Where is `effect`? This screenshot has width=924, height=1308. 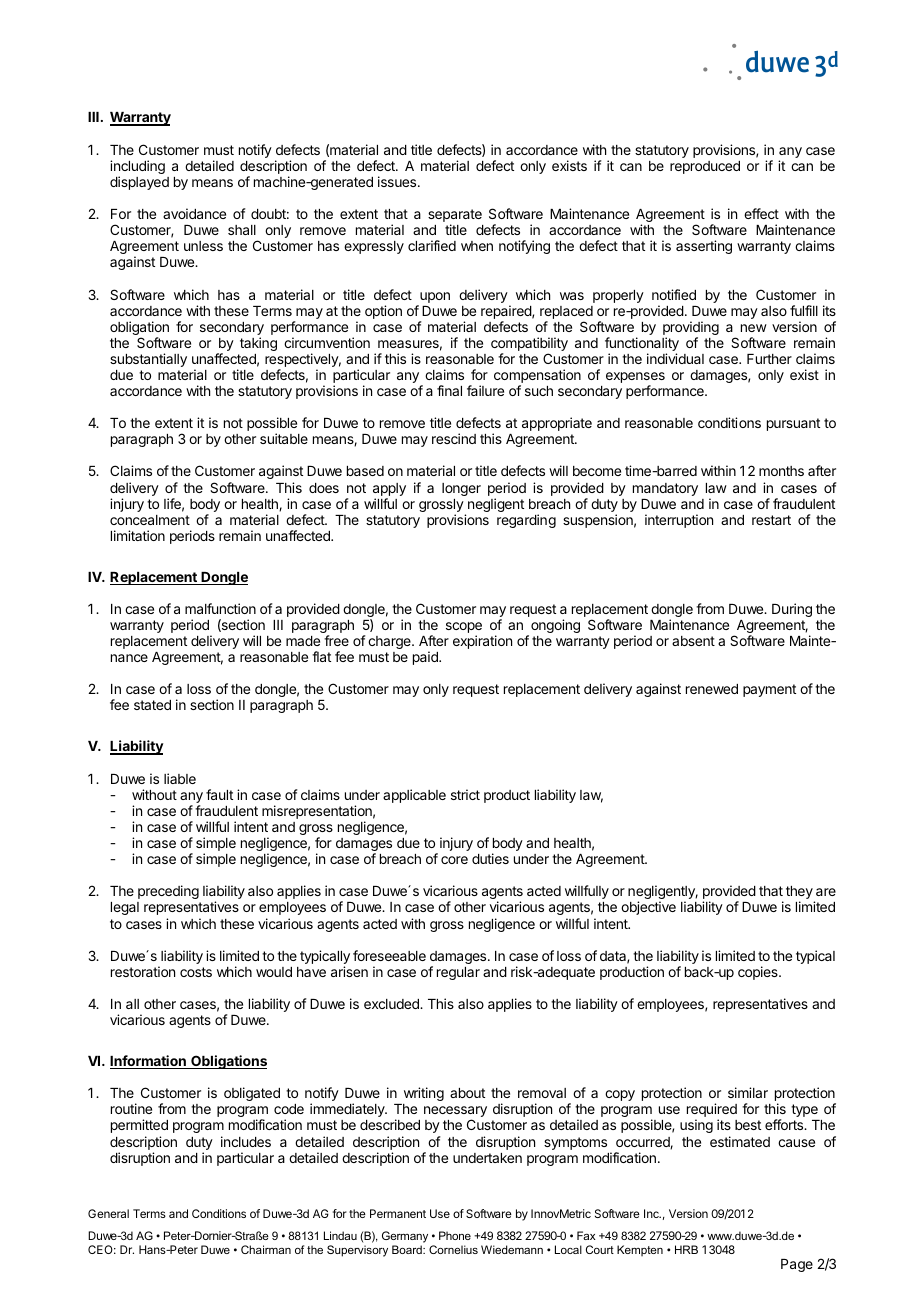 effect is located at coordinates (761, 213).
